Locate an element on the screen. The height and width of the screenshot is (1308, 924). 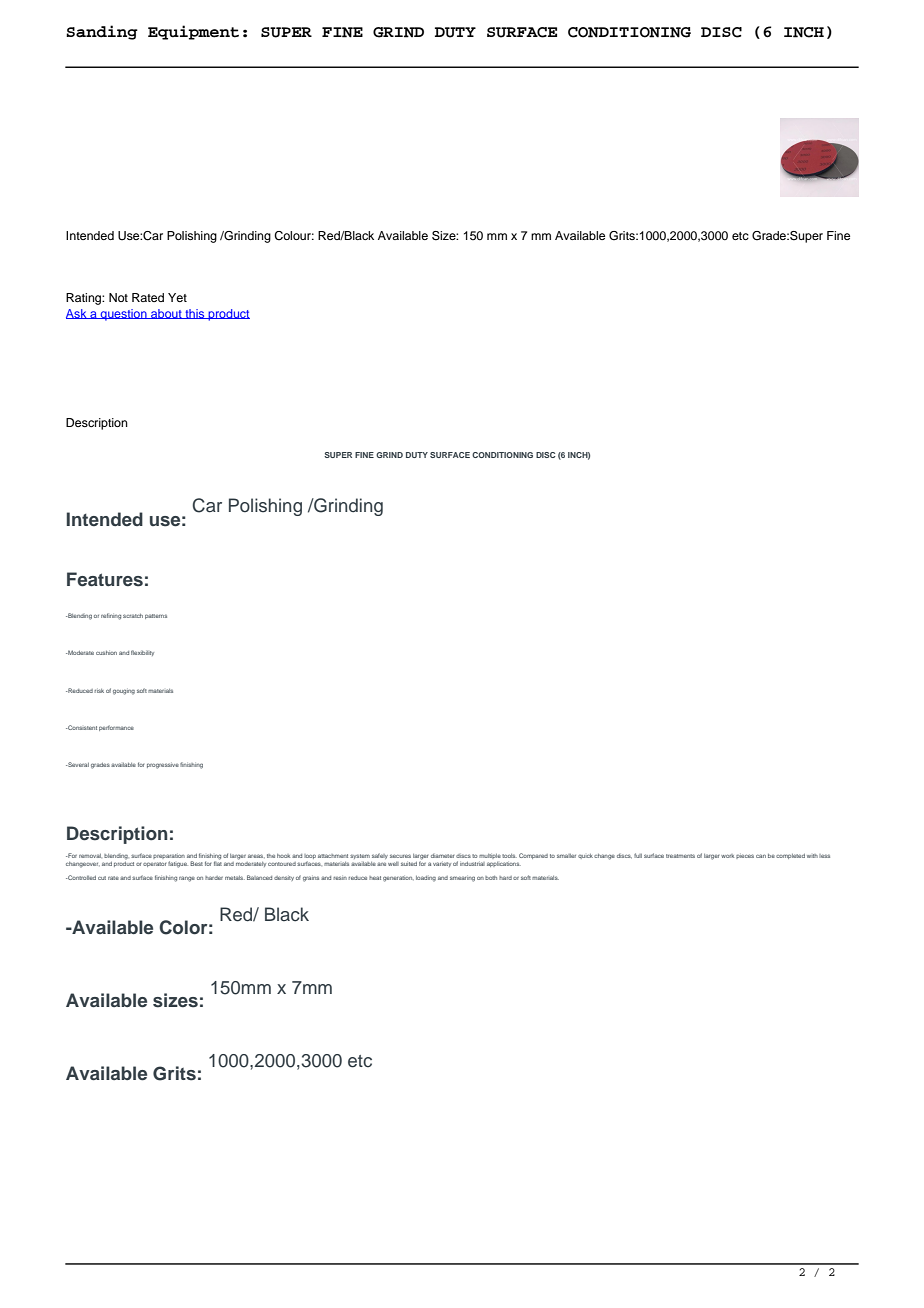
about is located at coordinates (166, 314).
